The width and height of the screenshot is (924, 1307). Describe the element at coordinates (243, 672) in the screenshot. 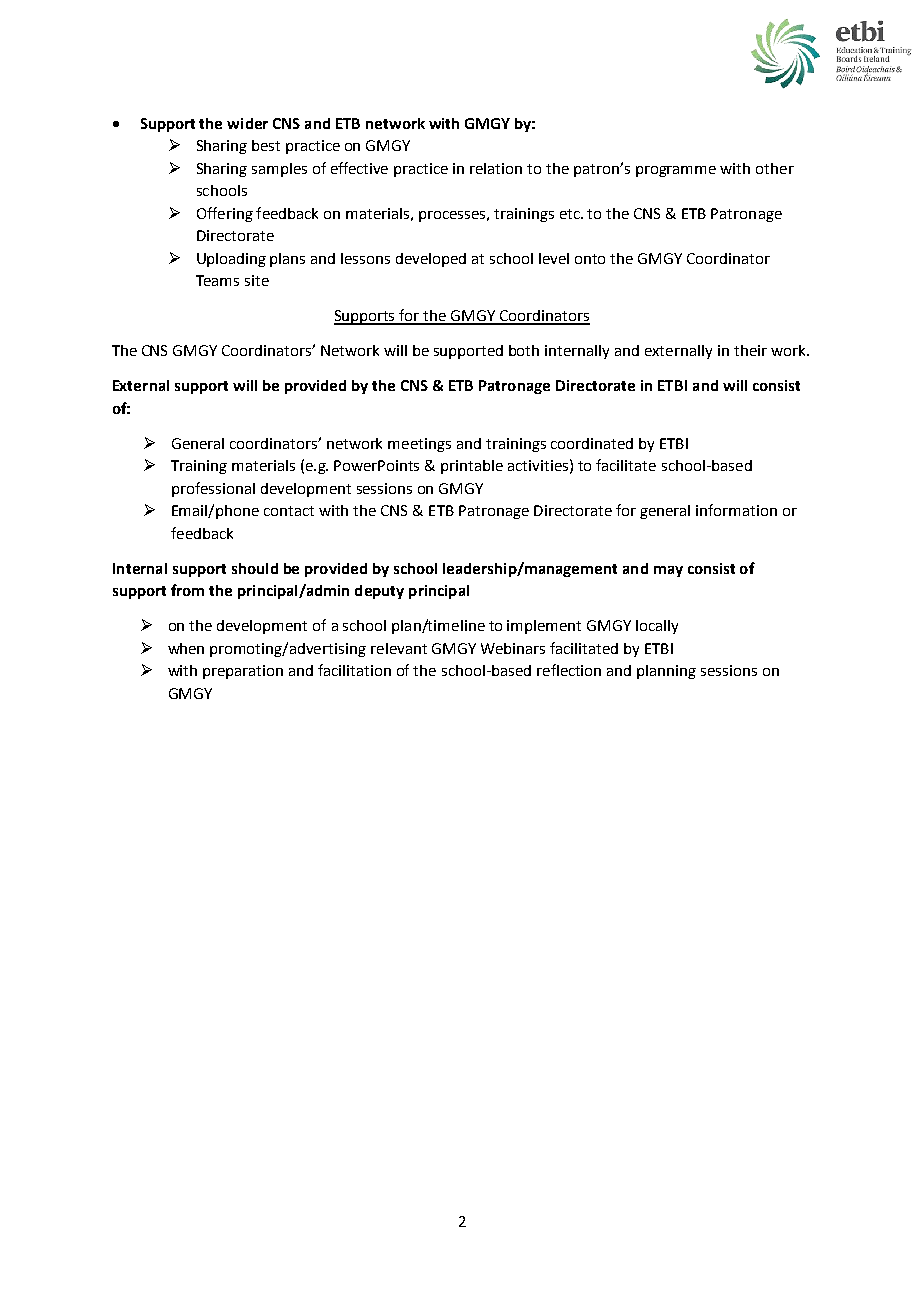

I see `preparation` at that location.
